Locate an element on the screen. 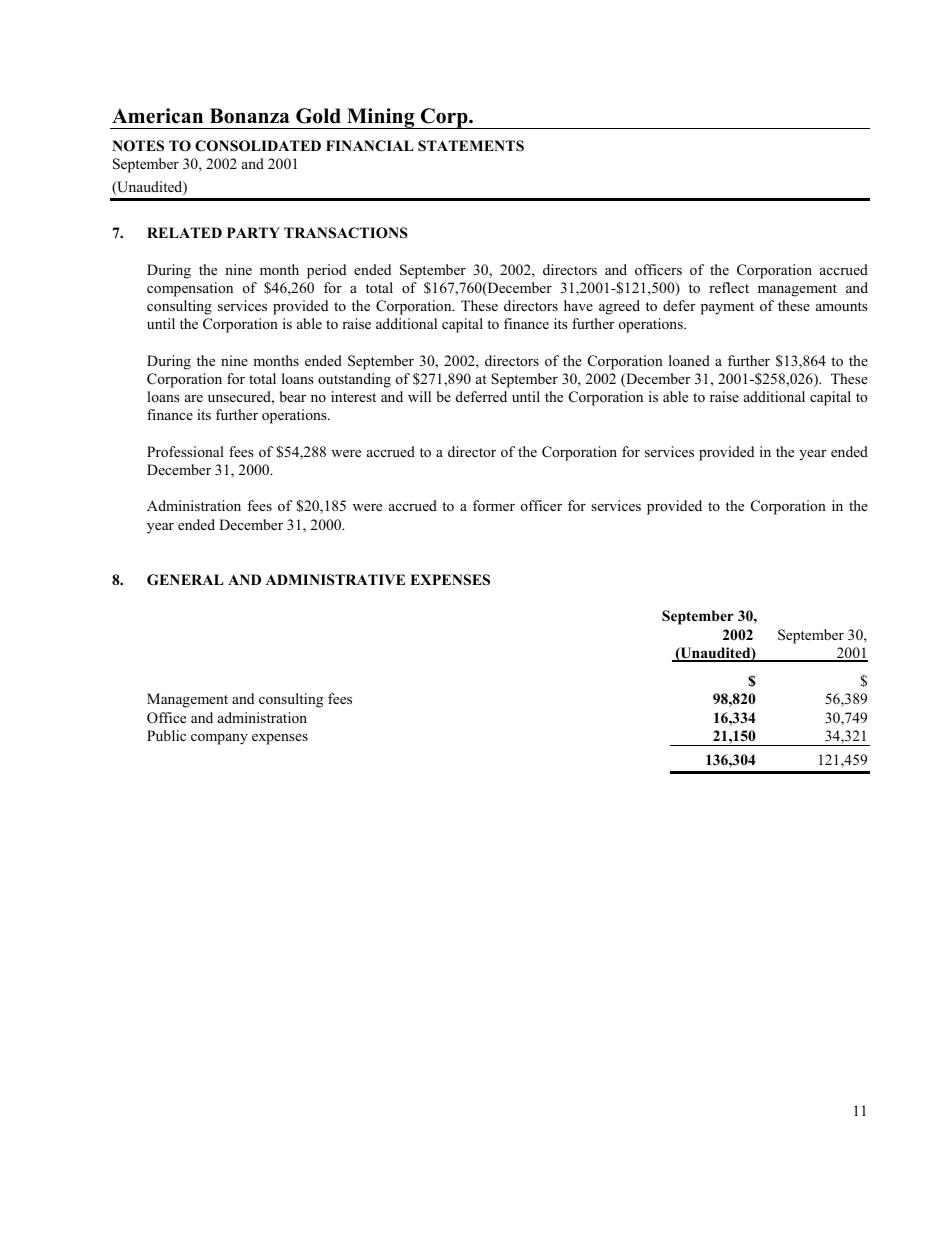 This screenshot has height=1233, width=952. CONSOLIDATED is located at coordinates (258, 146).
